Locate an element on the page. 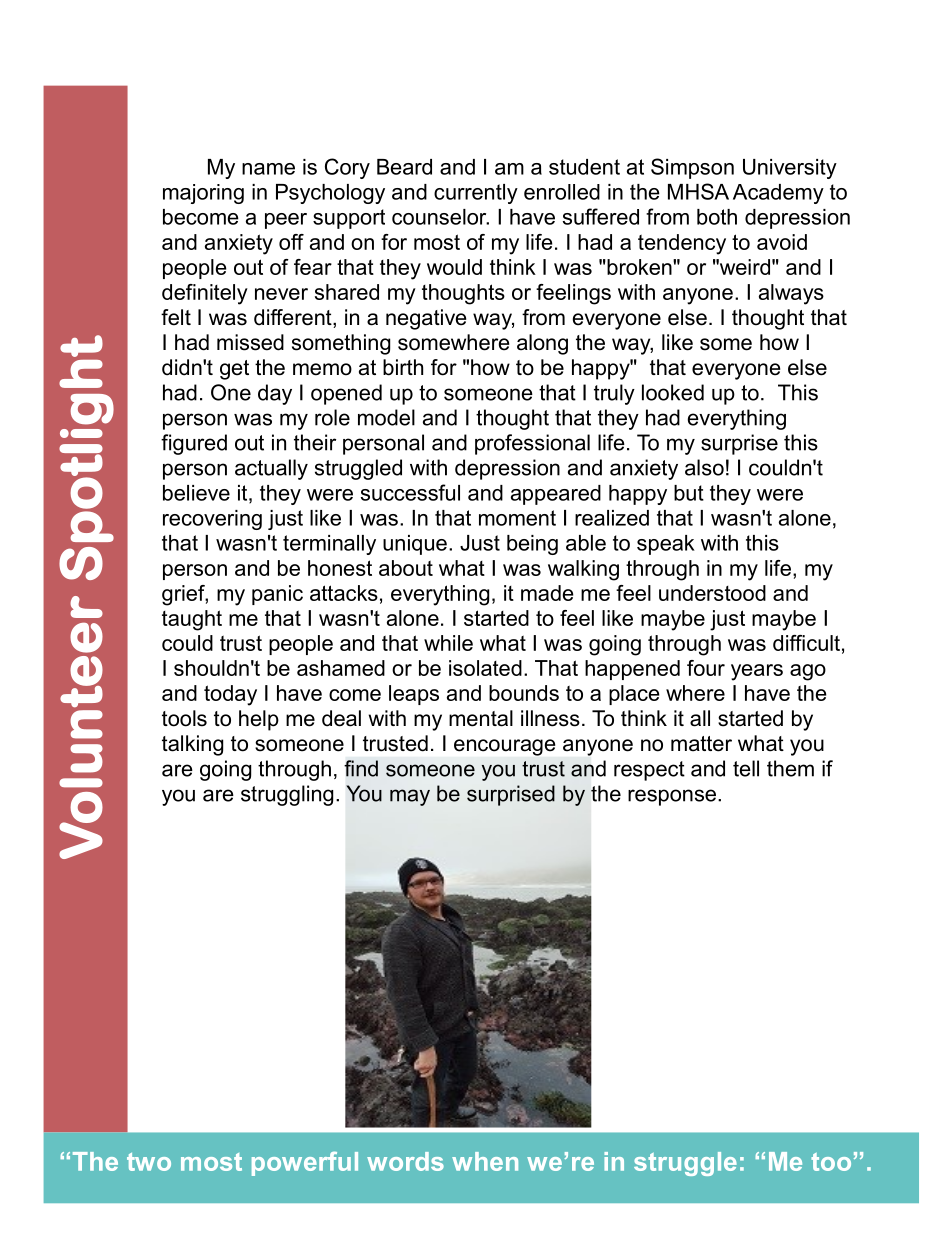  when is located at coordinates (485, 1161).
